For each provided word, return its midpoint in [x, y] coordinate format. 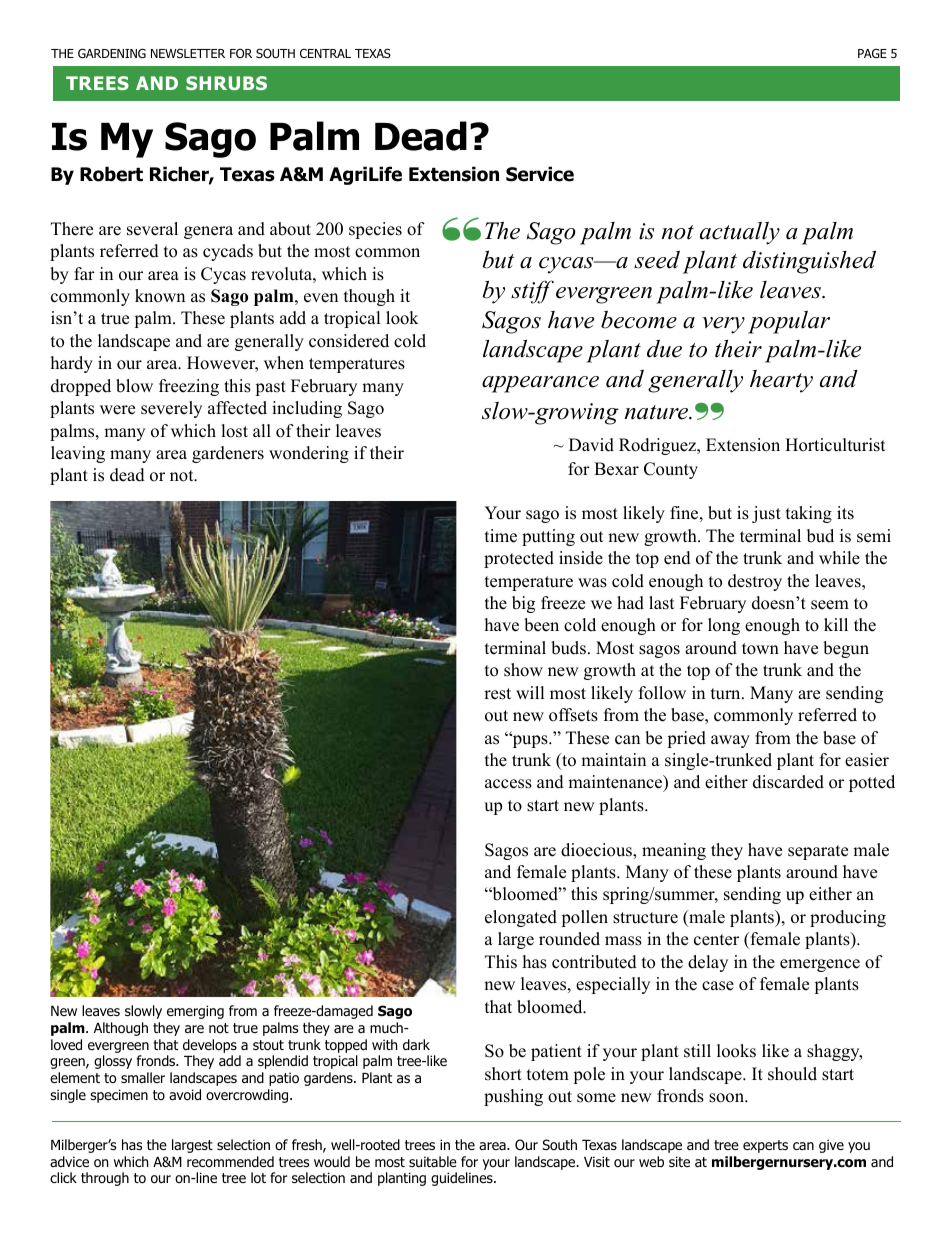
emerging [195, 1012]
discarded [788, 782]
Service [540, 174]
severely [171, 409]
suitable [433, 1161]
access [508, 784]
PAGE [872, 53]
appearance [540, 384]
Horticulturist [835, 445]
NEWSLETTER [188, 53]
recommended [230, 1161]
